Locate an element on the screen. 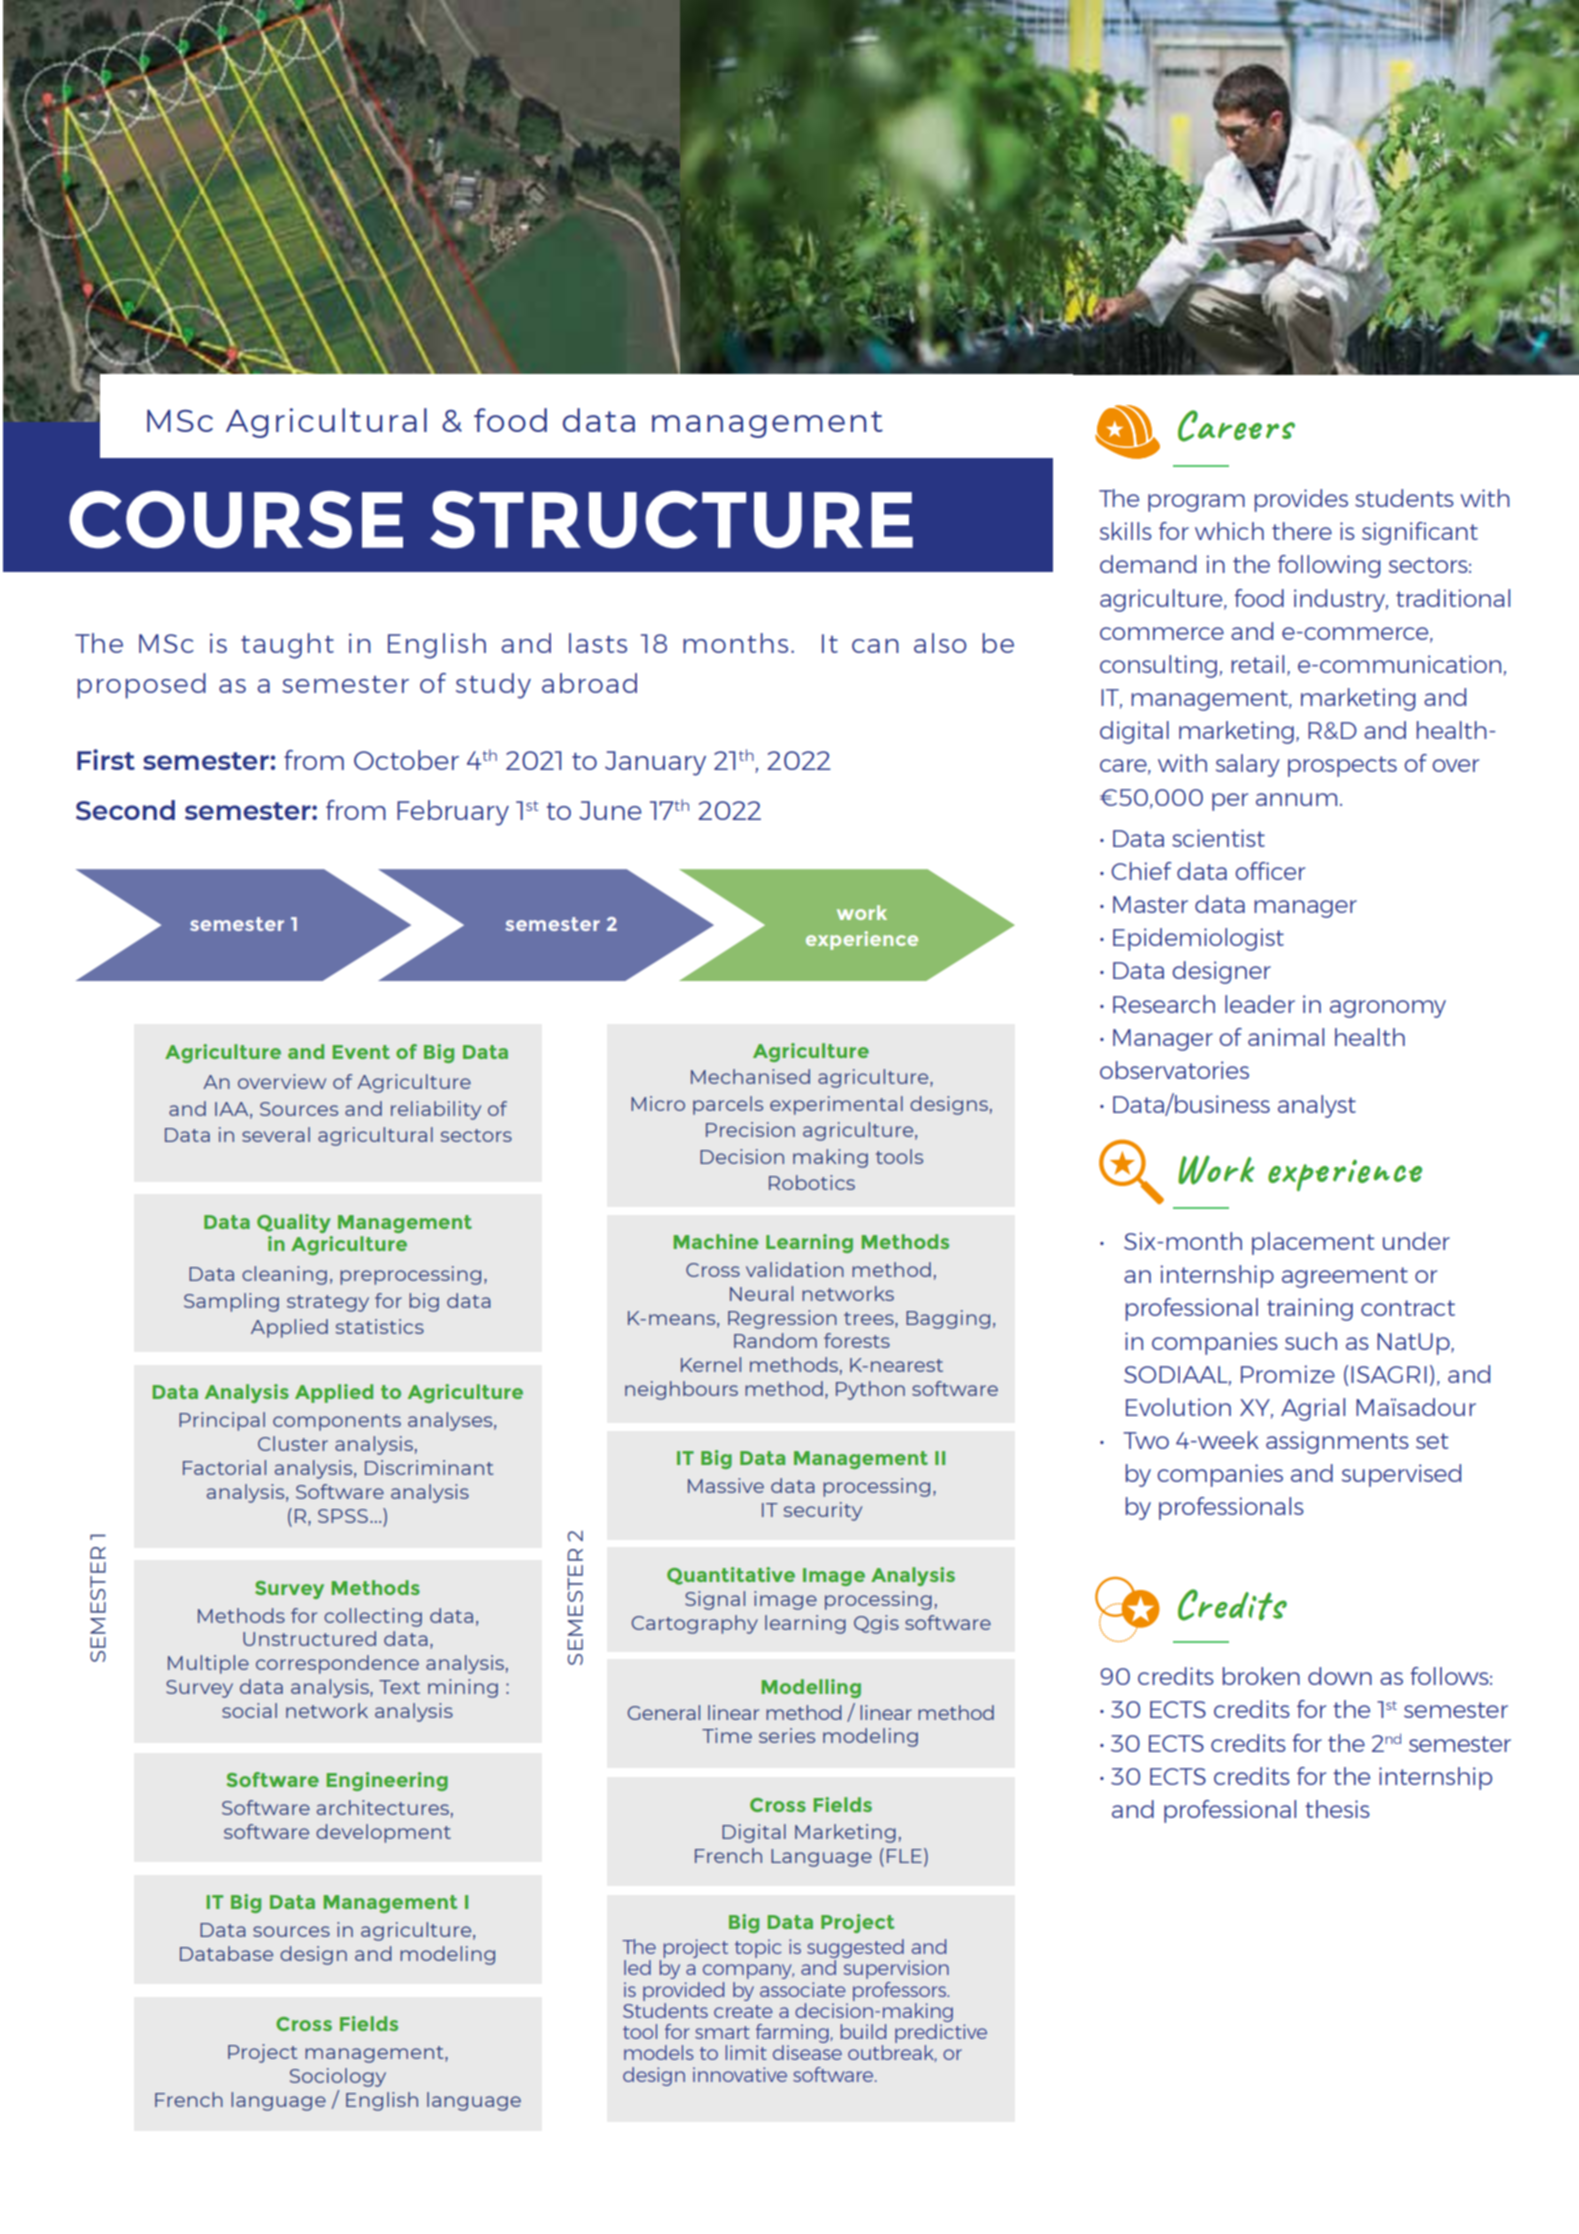 The height and width of the screenshot is (2234, 1579). there is located at coordinates (1302, 531).
